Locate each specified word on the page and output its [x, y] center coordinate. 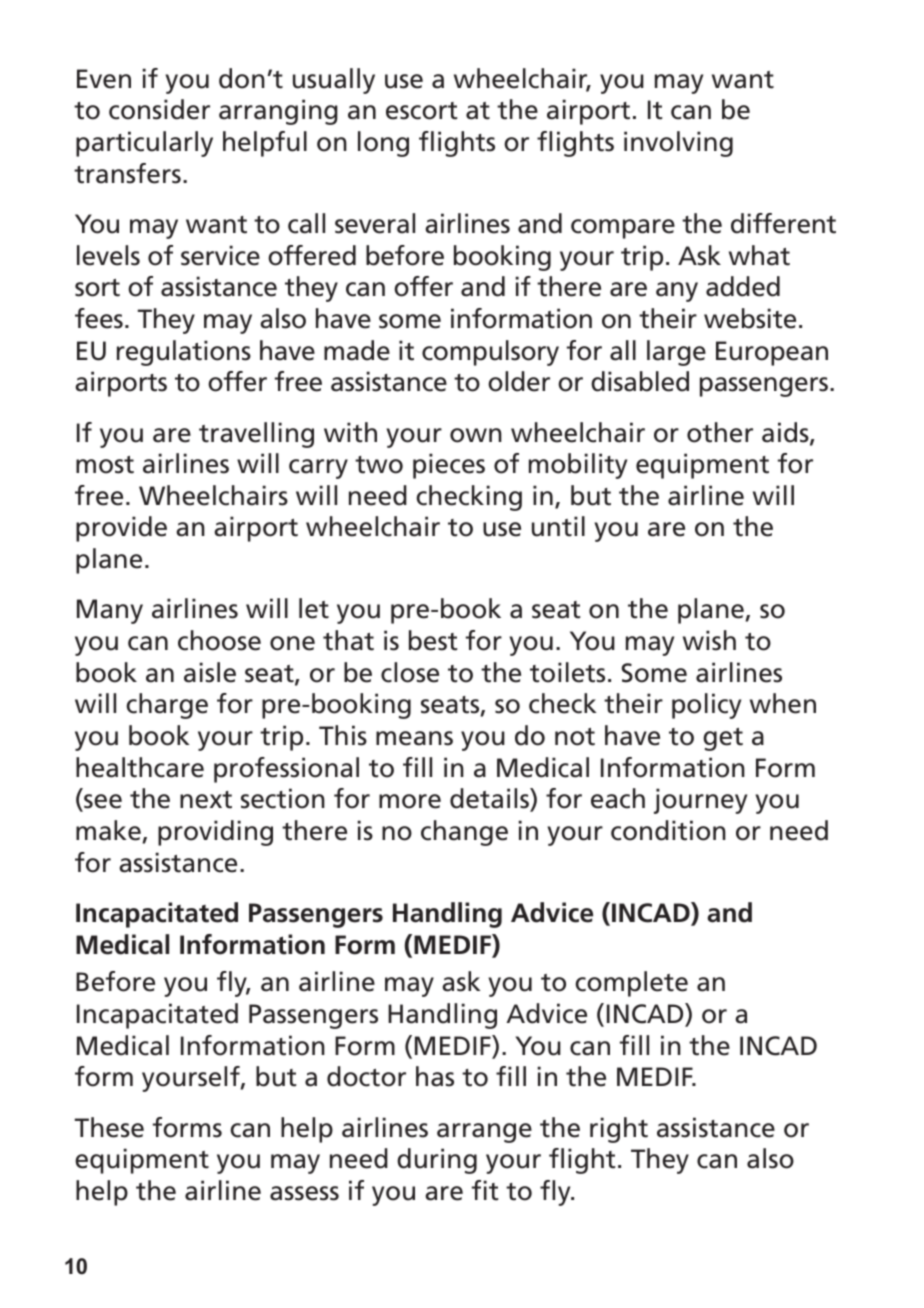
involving [678, 144]
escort [421, 111]
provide [121, 529]
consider [159, 109]
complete [631, 984]
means [414, 738]
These [109, 1127]
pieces [449, 466]
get [723, 739]
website [750, 318]
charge [167, 706]
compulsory [490, 353]
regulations [184, 353]
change [464, 833]
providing [215, 833]
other [720, 432]
